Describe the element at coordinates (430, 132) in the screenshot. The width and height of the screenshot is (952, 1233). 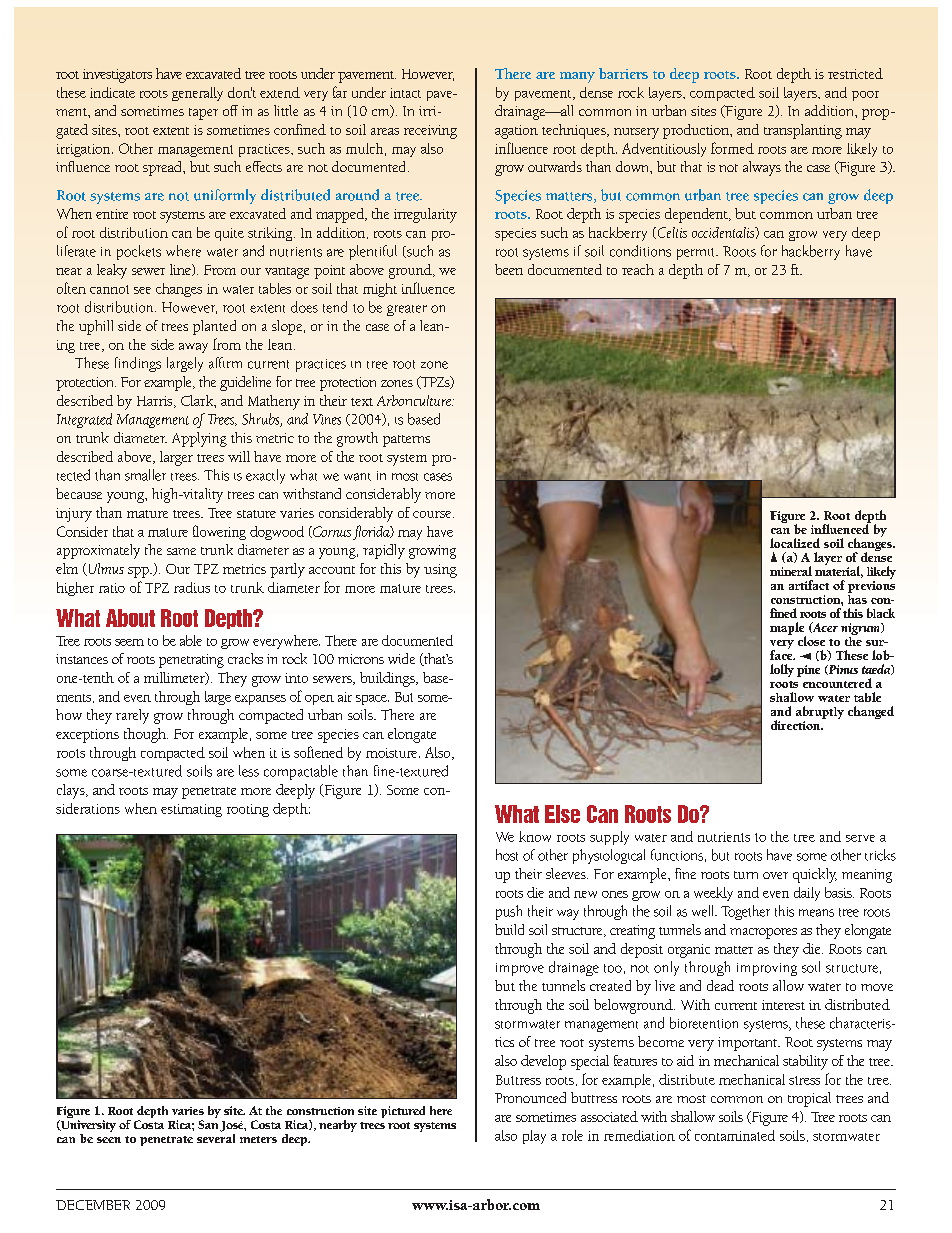
I see `receiving` at that location.
